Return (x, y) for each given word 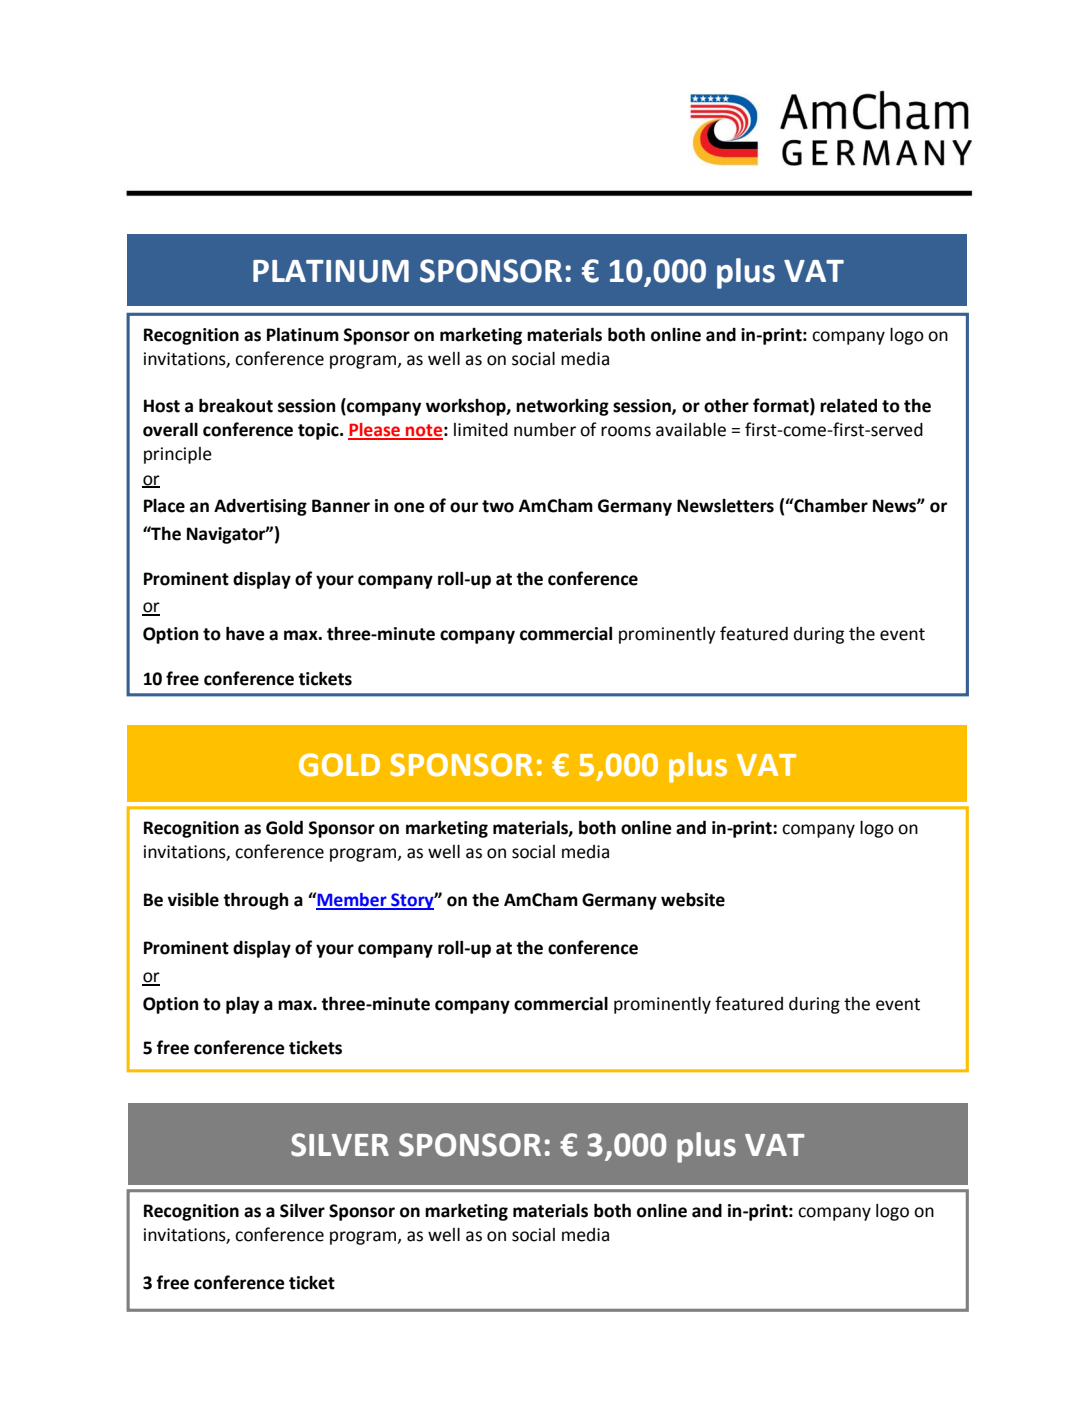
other (726, 405)
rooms (626, 431)
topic (319, 431)
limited (481, 430)
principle (178, 455)
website (693, 900)
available (691, 430)
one (409, 507)
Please (375, 431)
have (245, 633)
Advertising (260, 507)
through (255, 901)
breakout (236, 405)
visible (193, 899)
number (545, 430)
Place (164, 506)
